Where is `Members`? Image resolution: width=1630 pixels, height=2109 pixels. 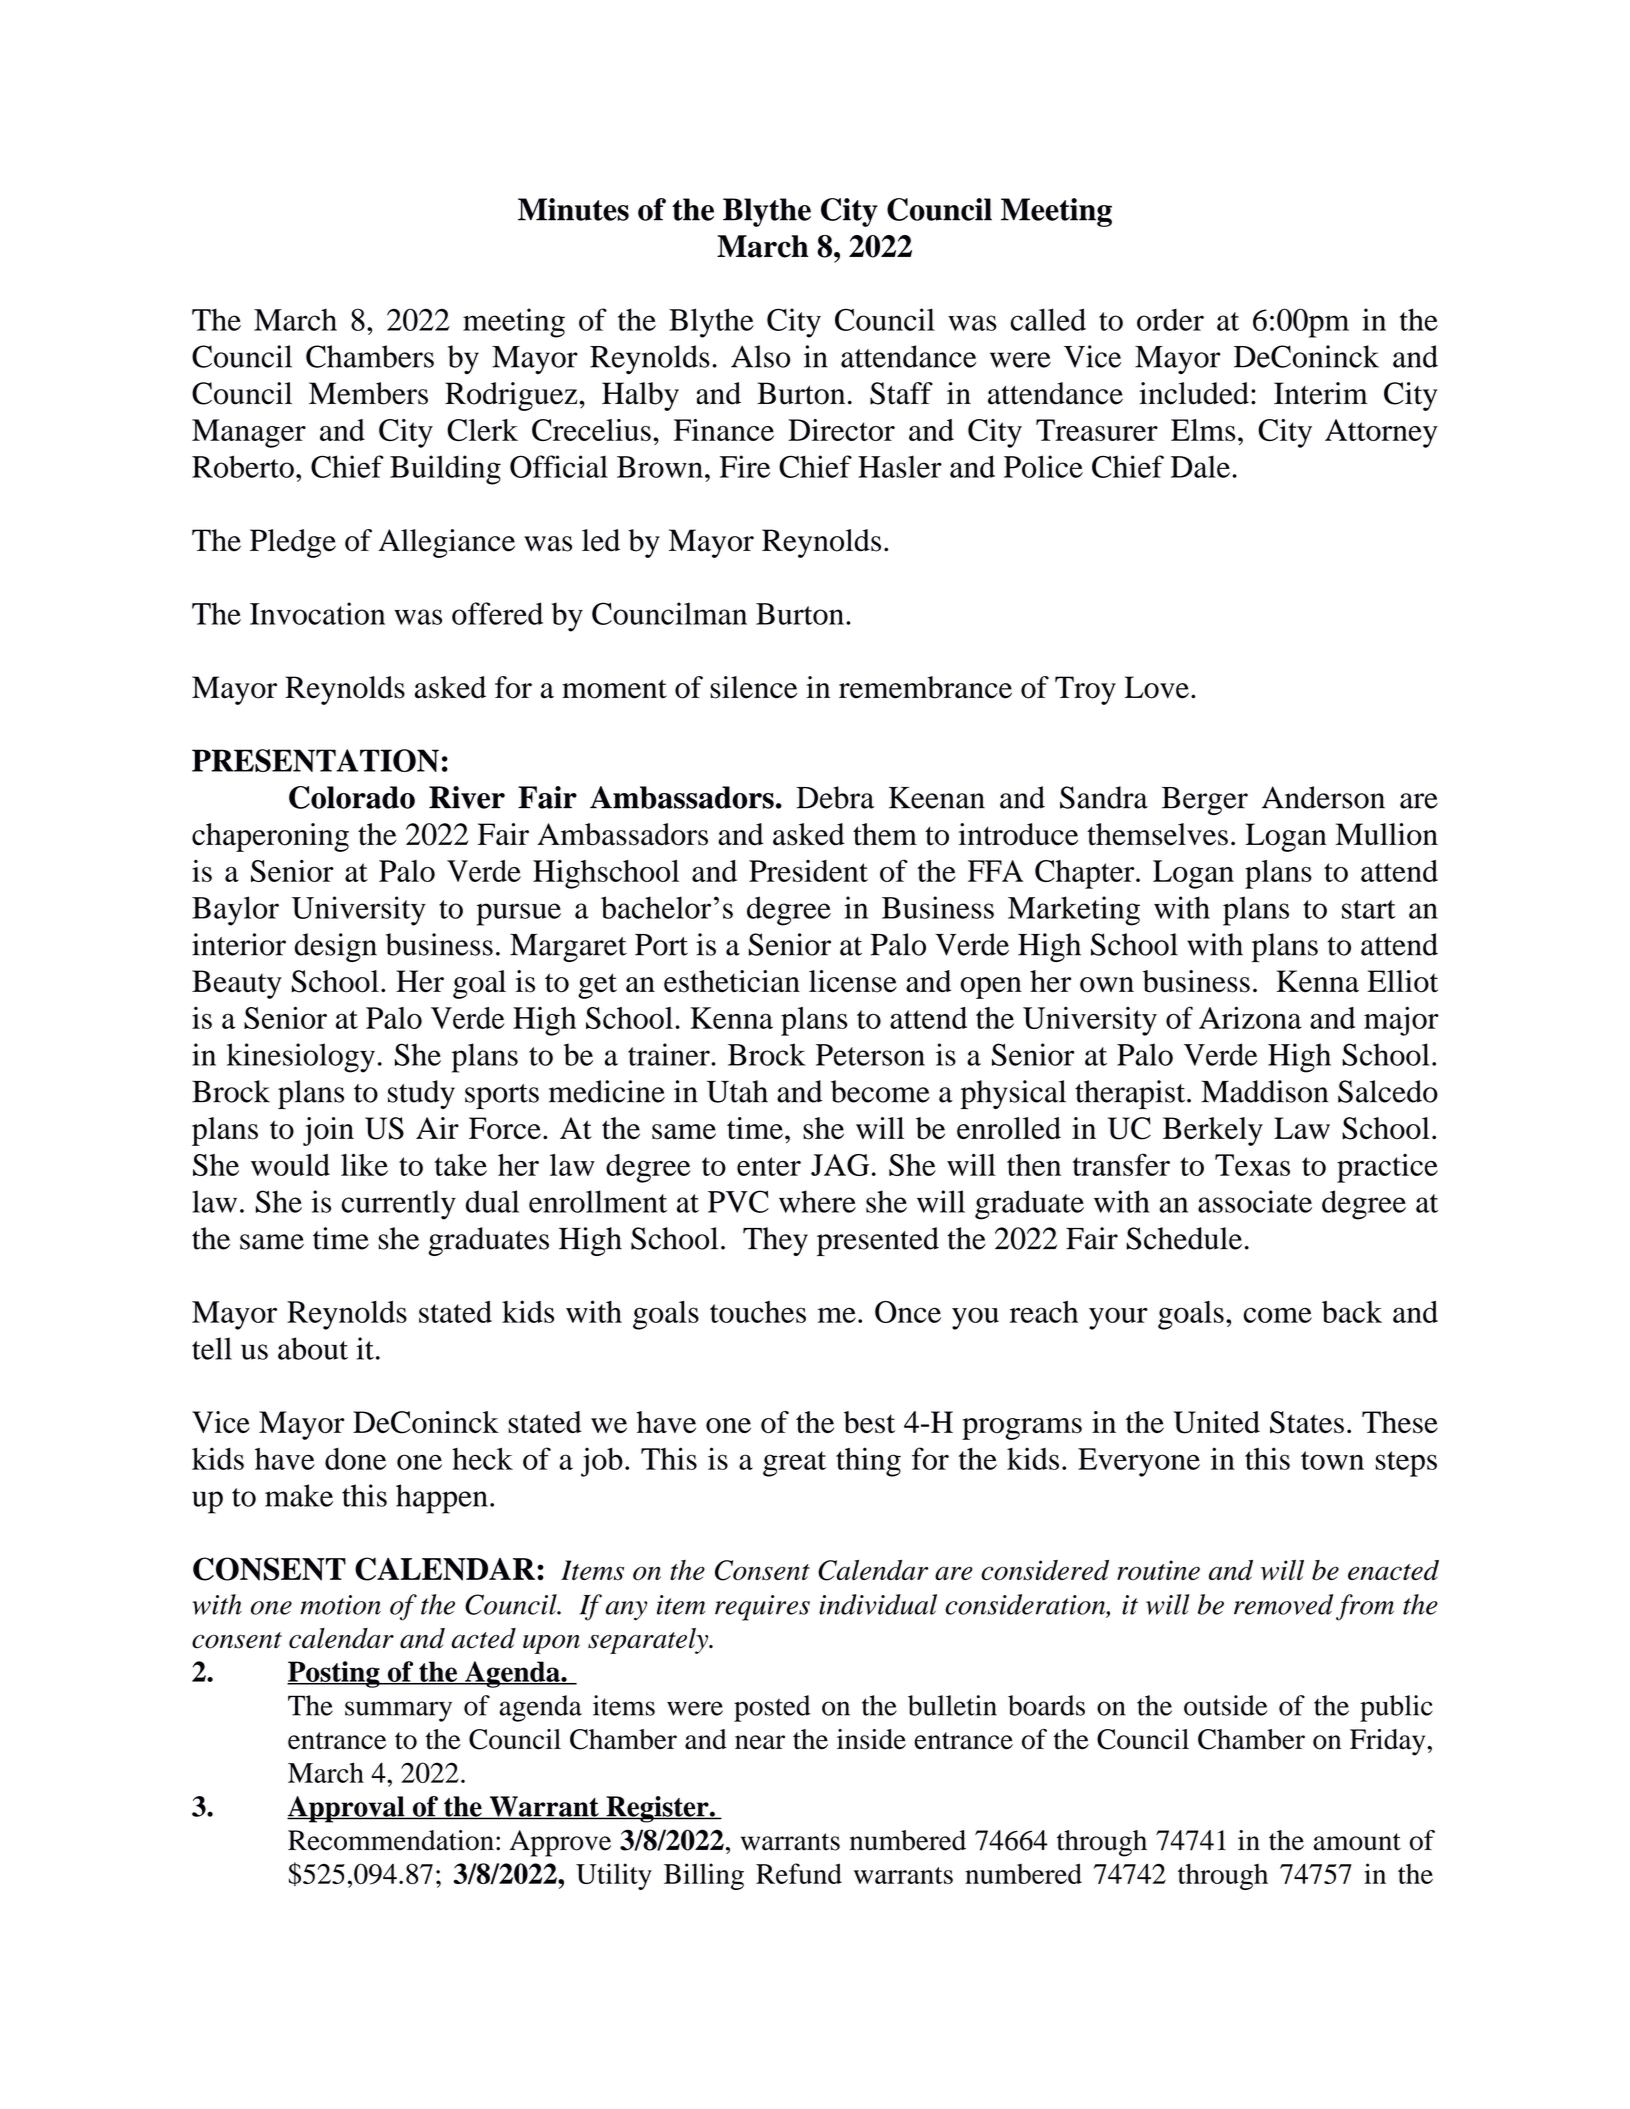 Members is located at coordinates (368, 393).
